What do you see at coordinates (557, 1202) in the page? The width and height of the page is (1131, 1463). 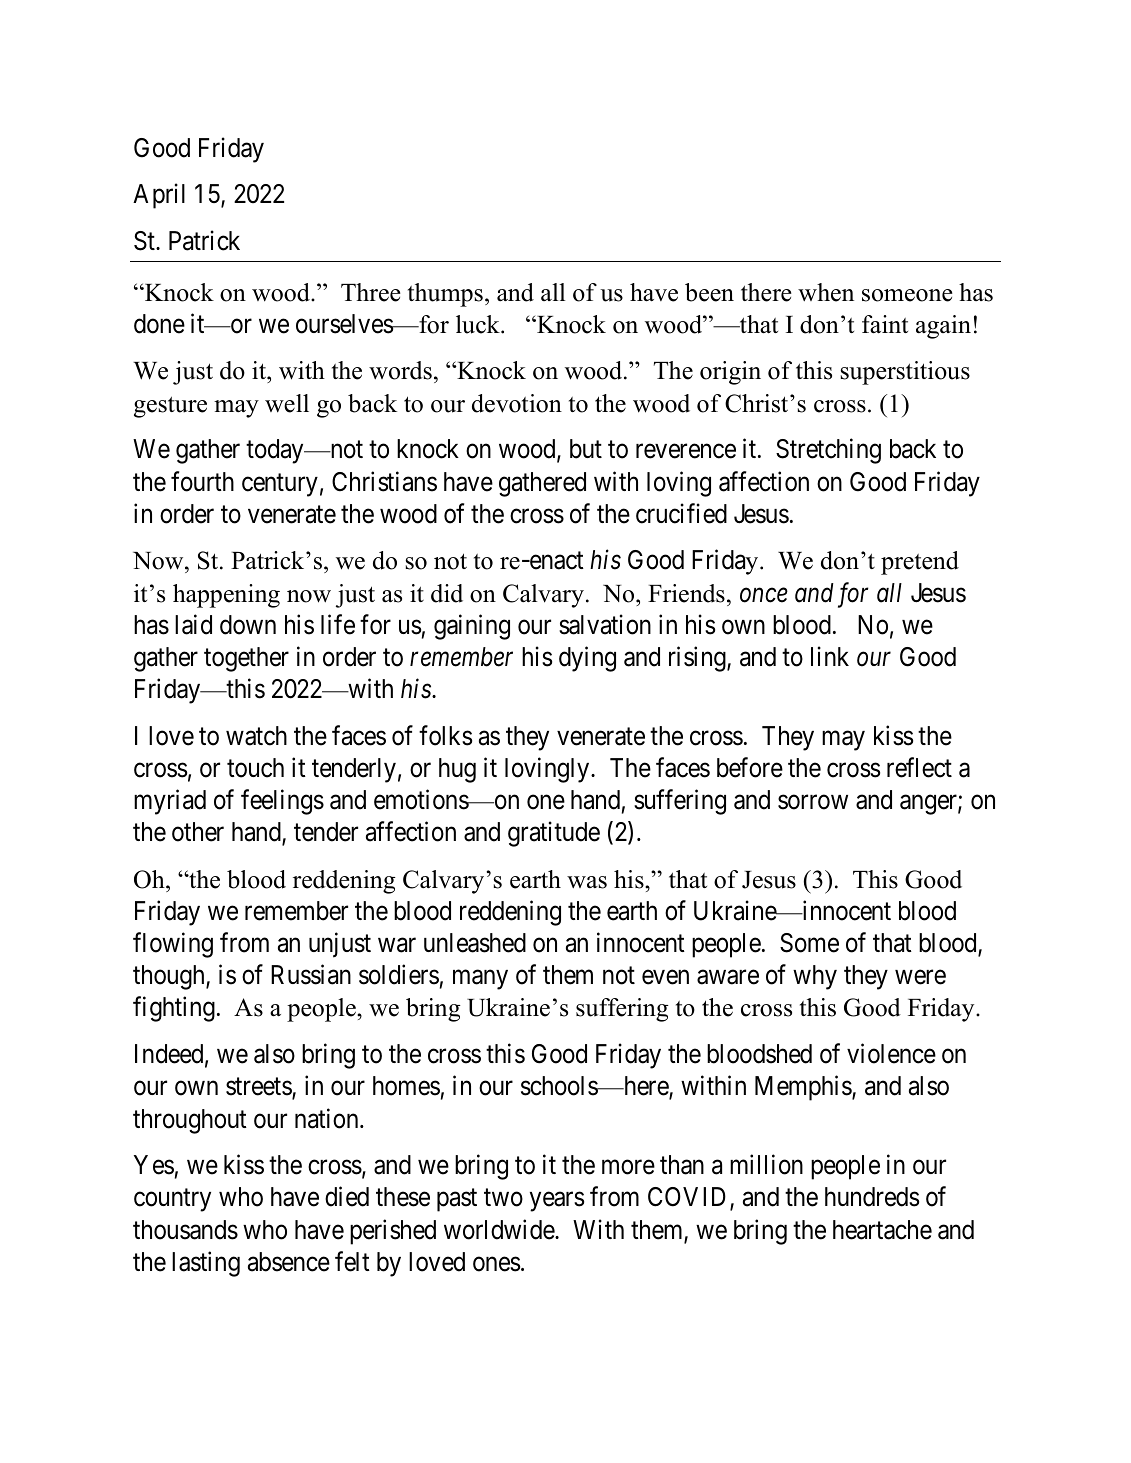 I see `years` at bounding box center [557, 1202].
